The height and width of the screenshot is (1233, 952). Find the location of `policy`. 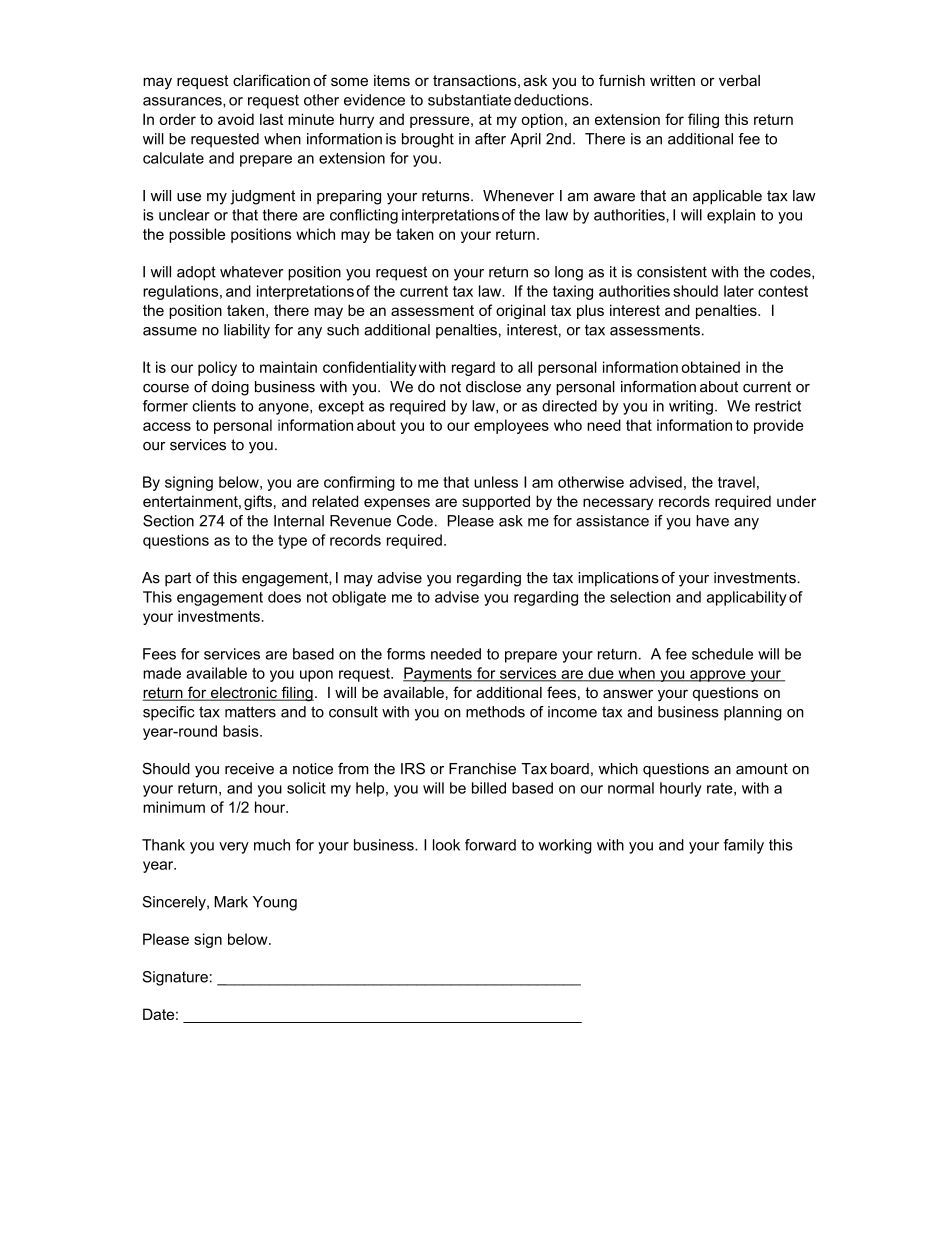

policy is located at coordinates (217, 368).
